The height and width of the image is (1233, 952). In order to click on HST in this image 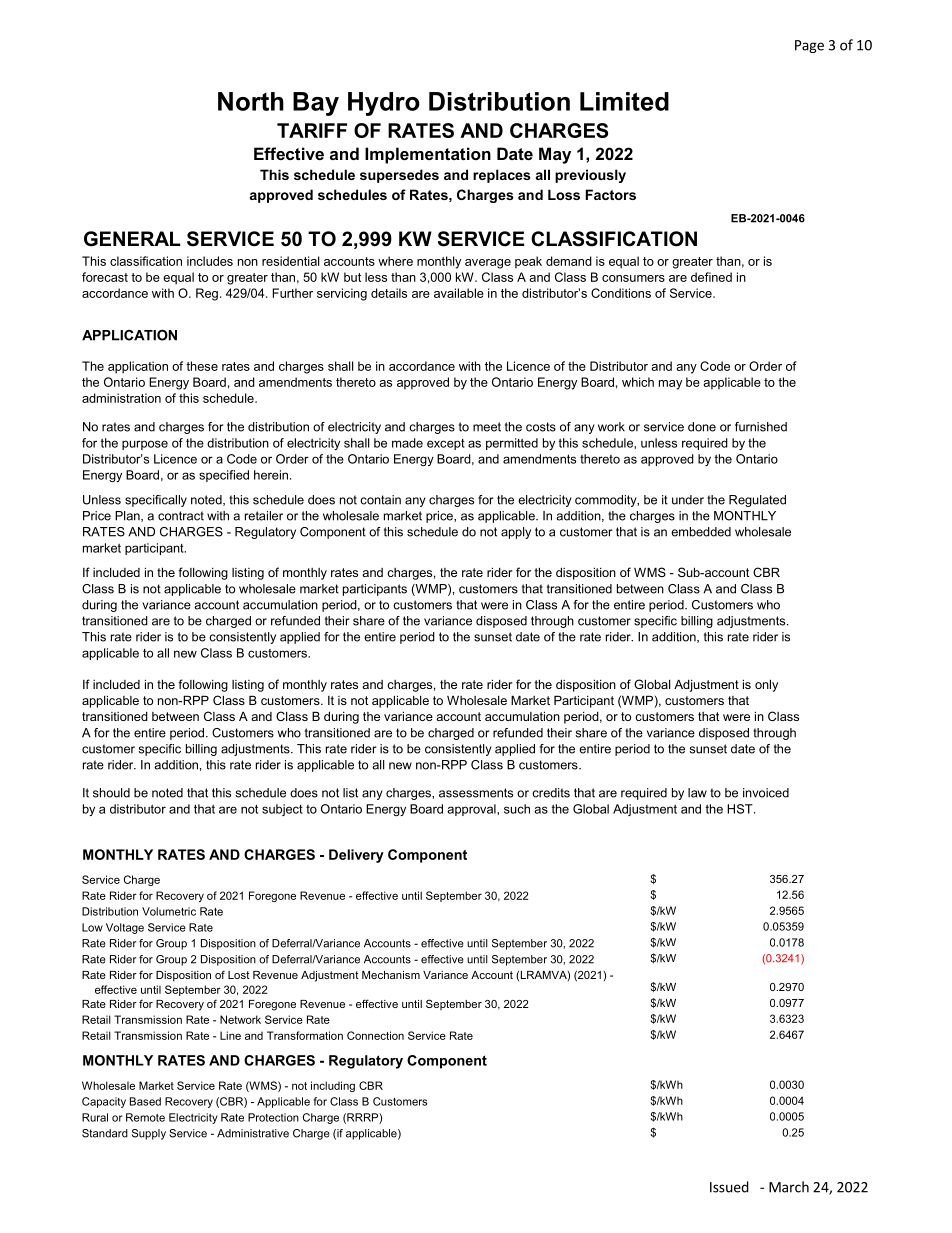, I will do `click(741, 809)`.
